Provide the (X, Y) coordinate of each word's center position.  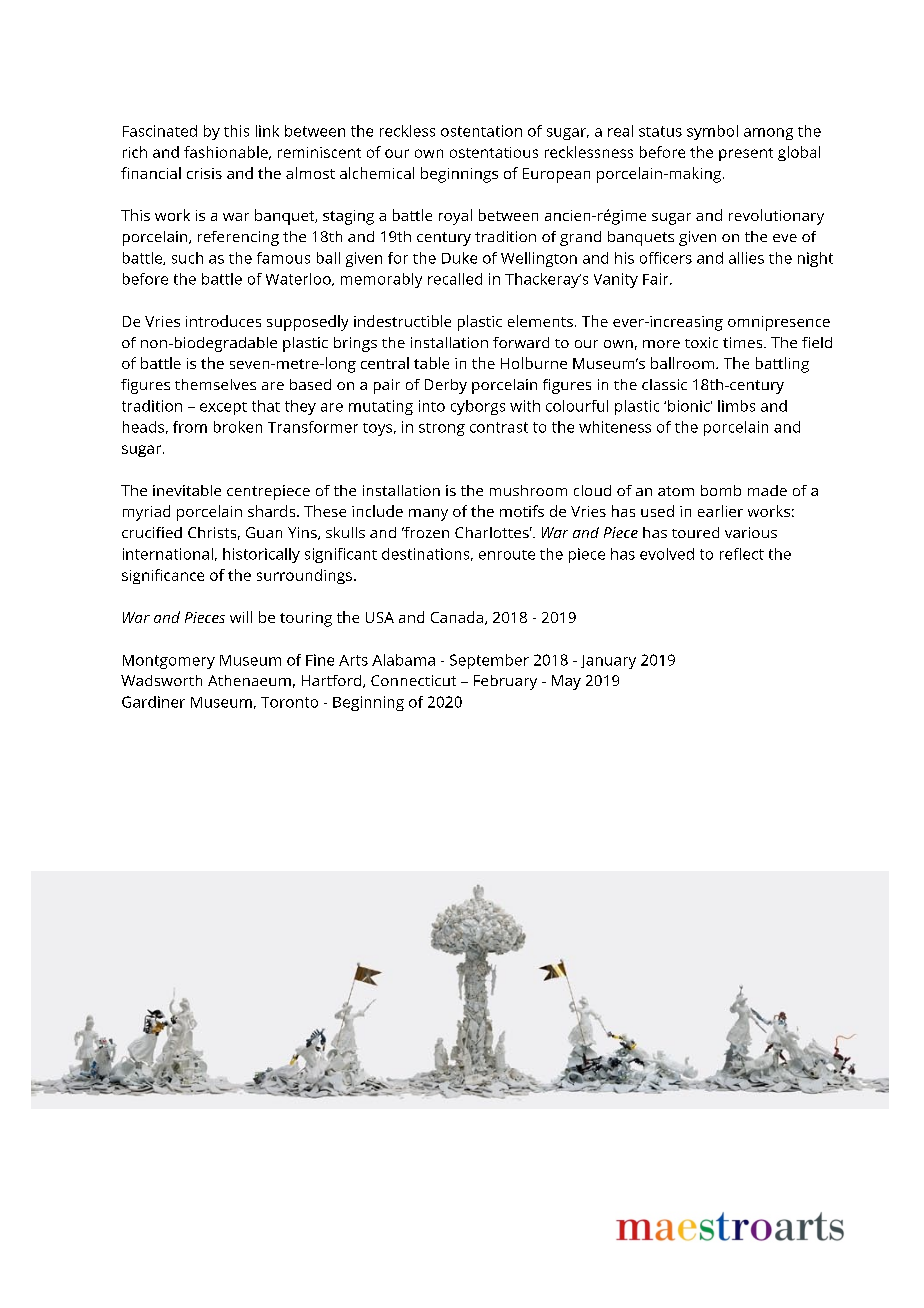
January (608, 662)
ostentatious (494, 152)
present (746, 154)
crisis (204, 173)
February (505, 682)
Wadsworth (161, 680)
